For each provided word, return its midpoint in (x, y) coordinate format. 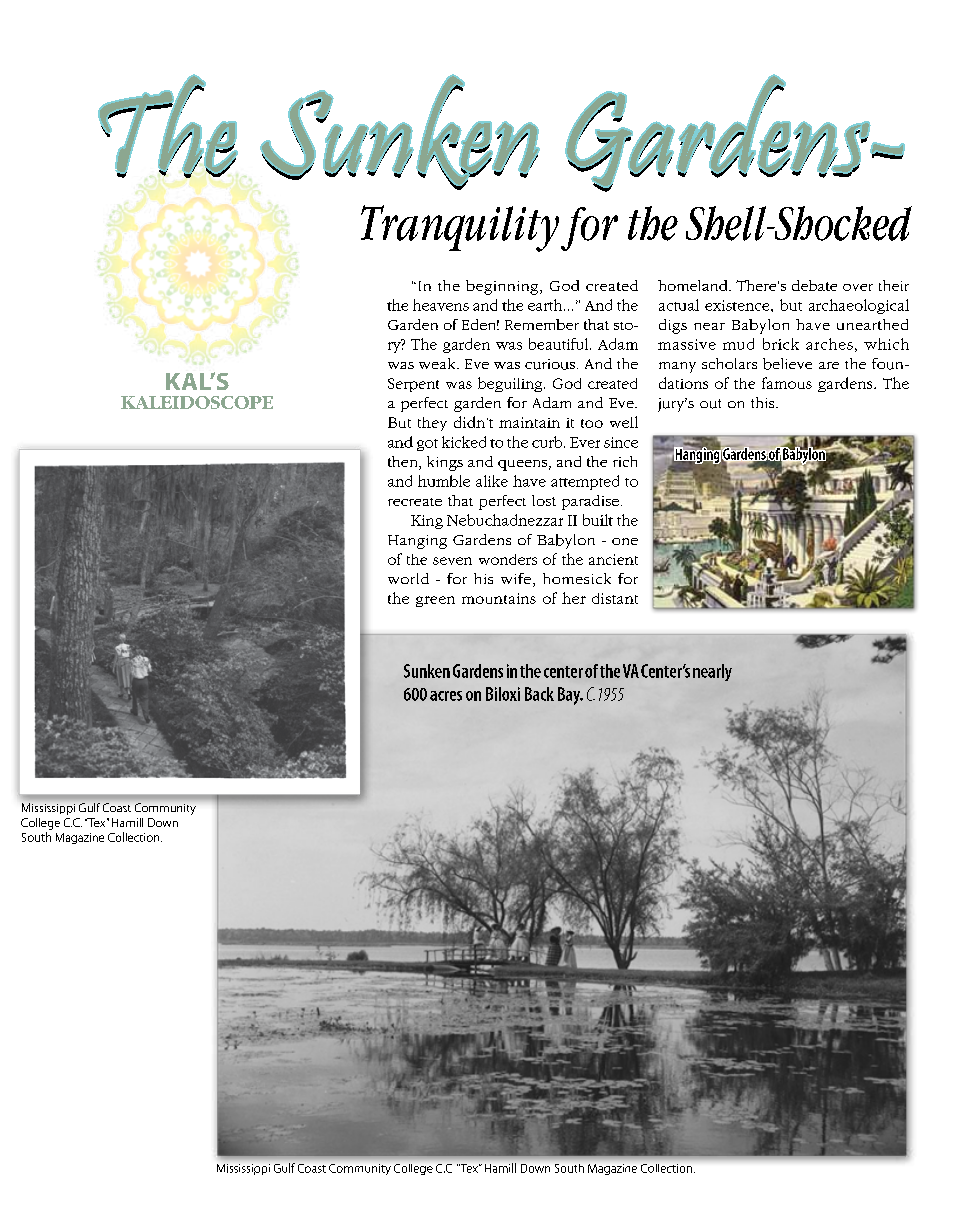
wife (516, 578)
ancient (613, 559)
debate (814, 285)
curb (548, 442)
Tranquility (460, 228)
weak (438, 363)
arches (829, 344)
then (404, 463)
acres (446, 696)
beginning (503, 287)
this (764, 402)
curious (550, 364)
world (408, 578)
